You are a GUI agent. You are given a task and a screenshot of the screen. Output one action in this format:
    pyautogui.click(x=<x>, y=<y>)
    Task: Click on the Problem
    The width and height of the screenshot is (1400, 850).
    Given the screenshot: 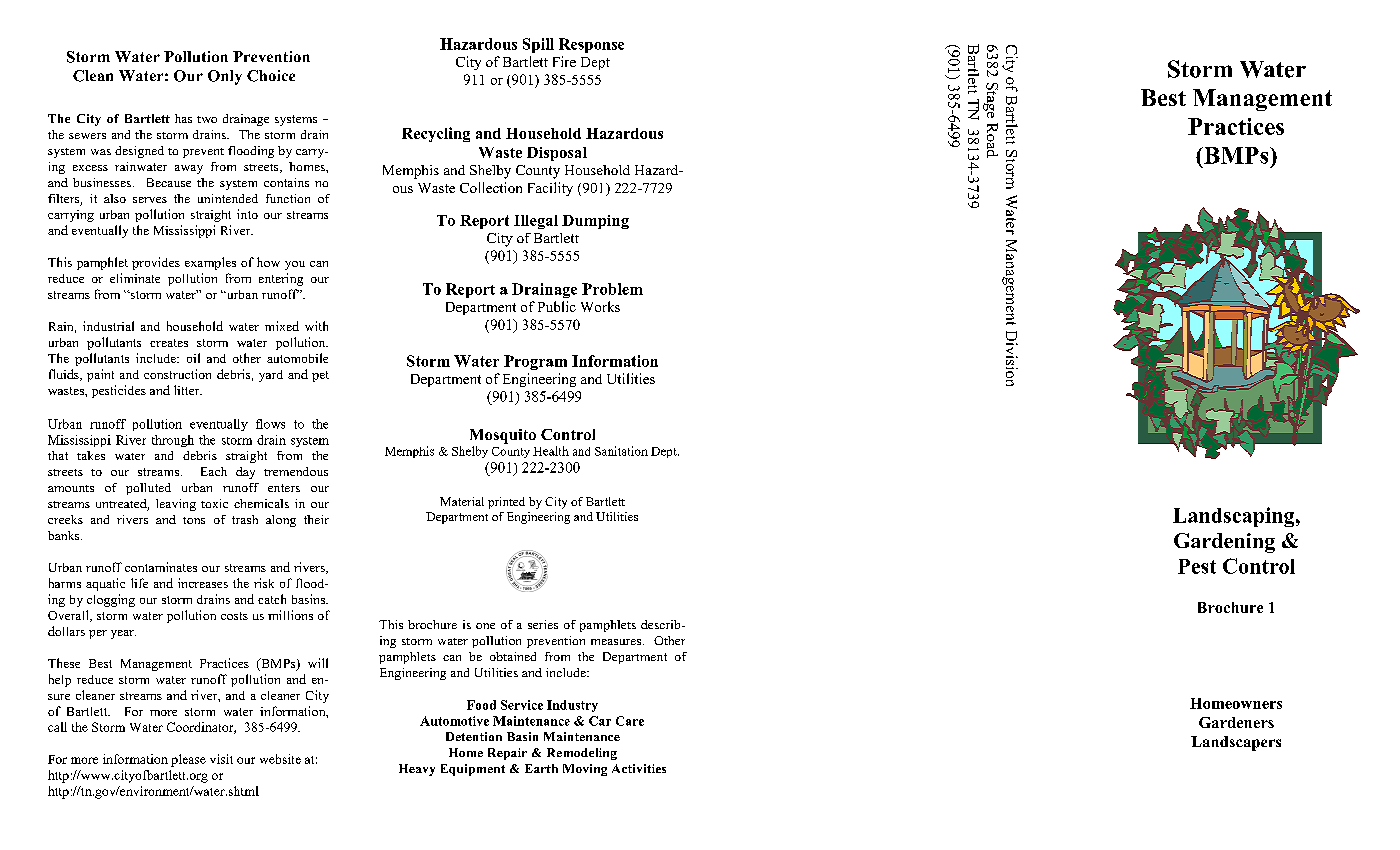 What is the action you would take?
    pyautogui.click(x=612, y=289)
